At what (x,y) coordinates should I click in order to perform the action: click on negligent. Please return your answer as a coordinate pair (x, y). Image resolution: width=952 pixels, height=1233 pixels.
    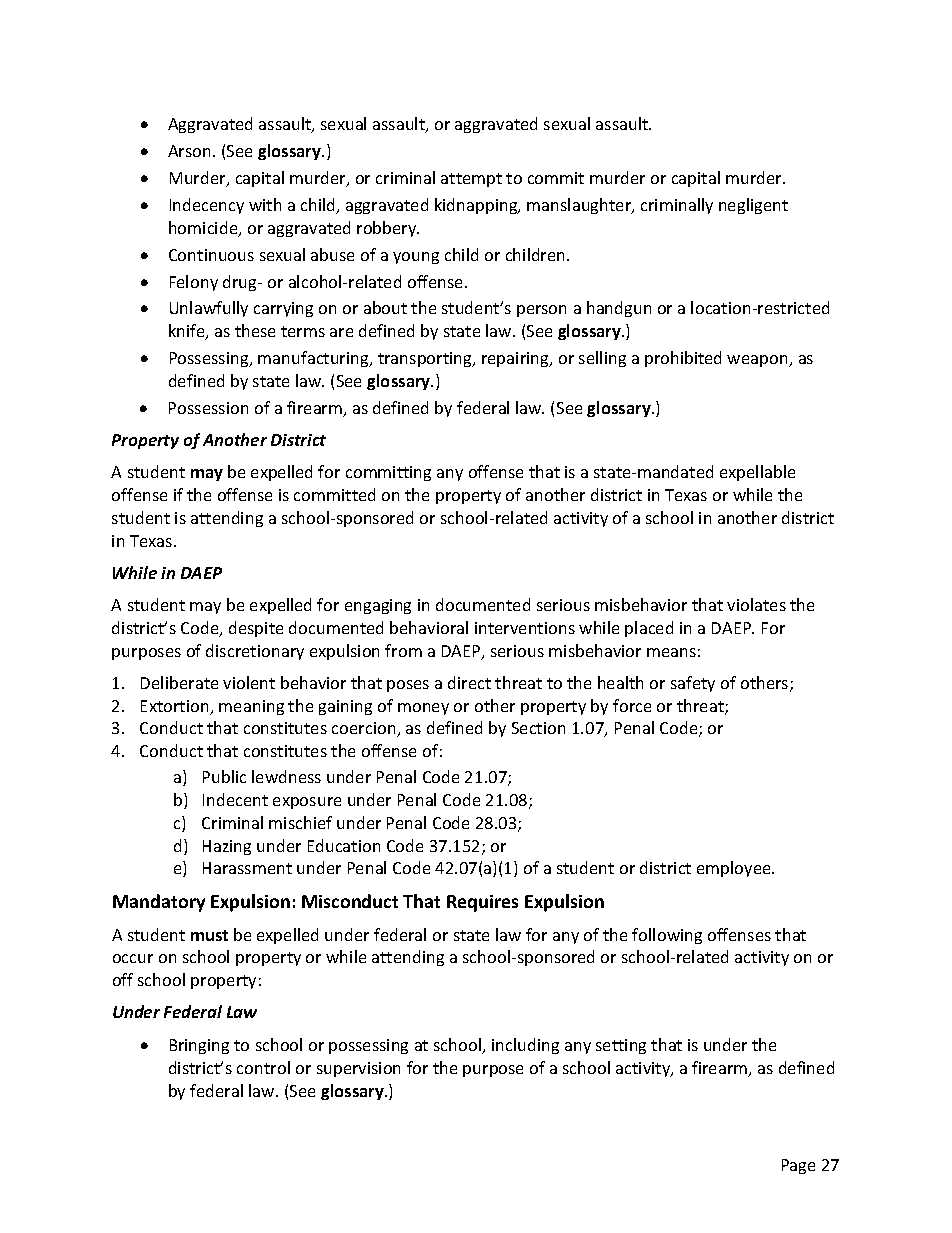
    Looking at the image, I should click on (753, 206).
